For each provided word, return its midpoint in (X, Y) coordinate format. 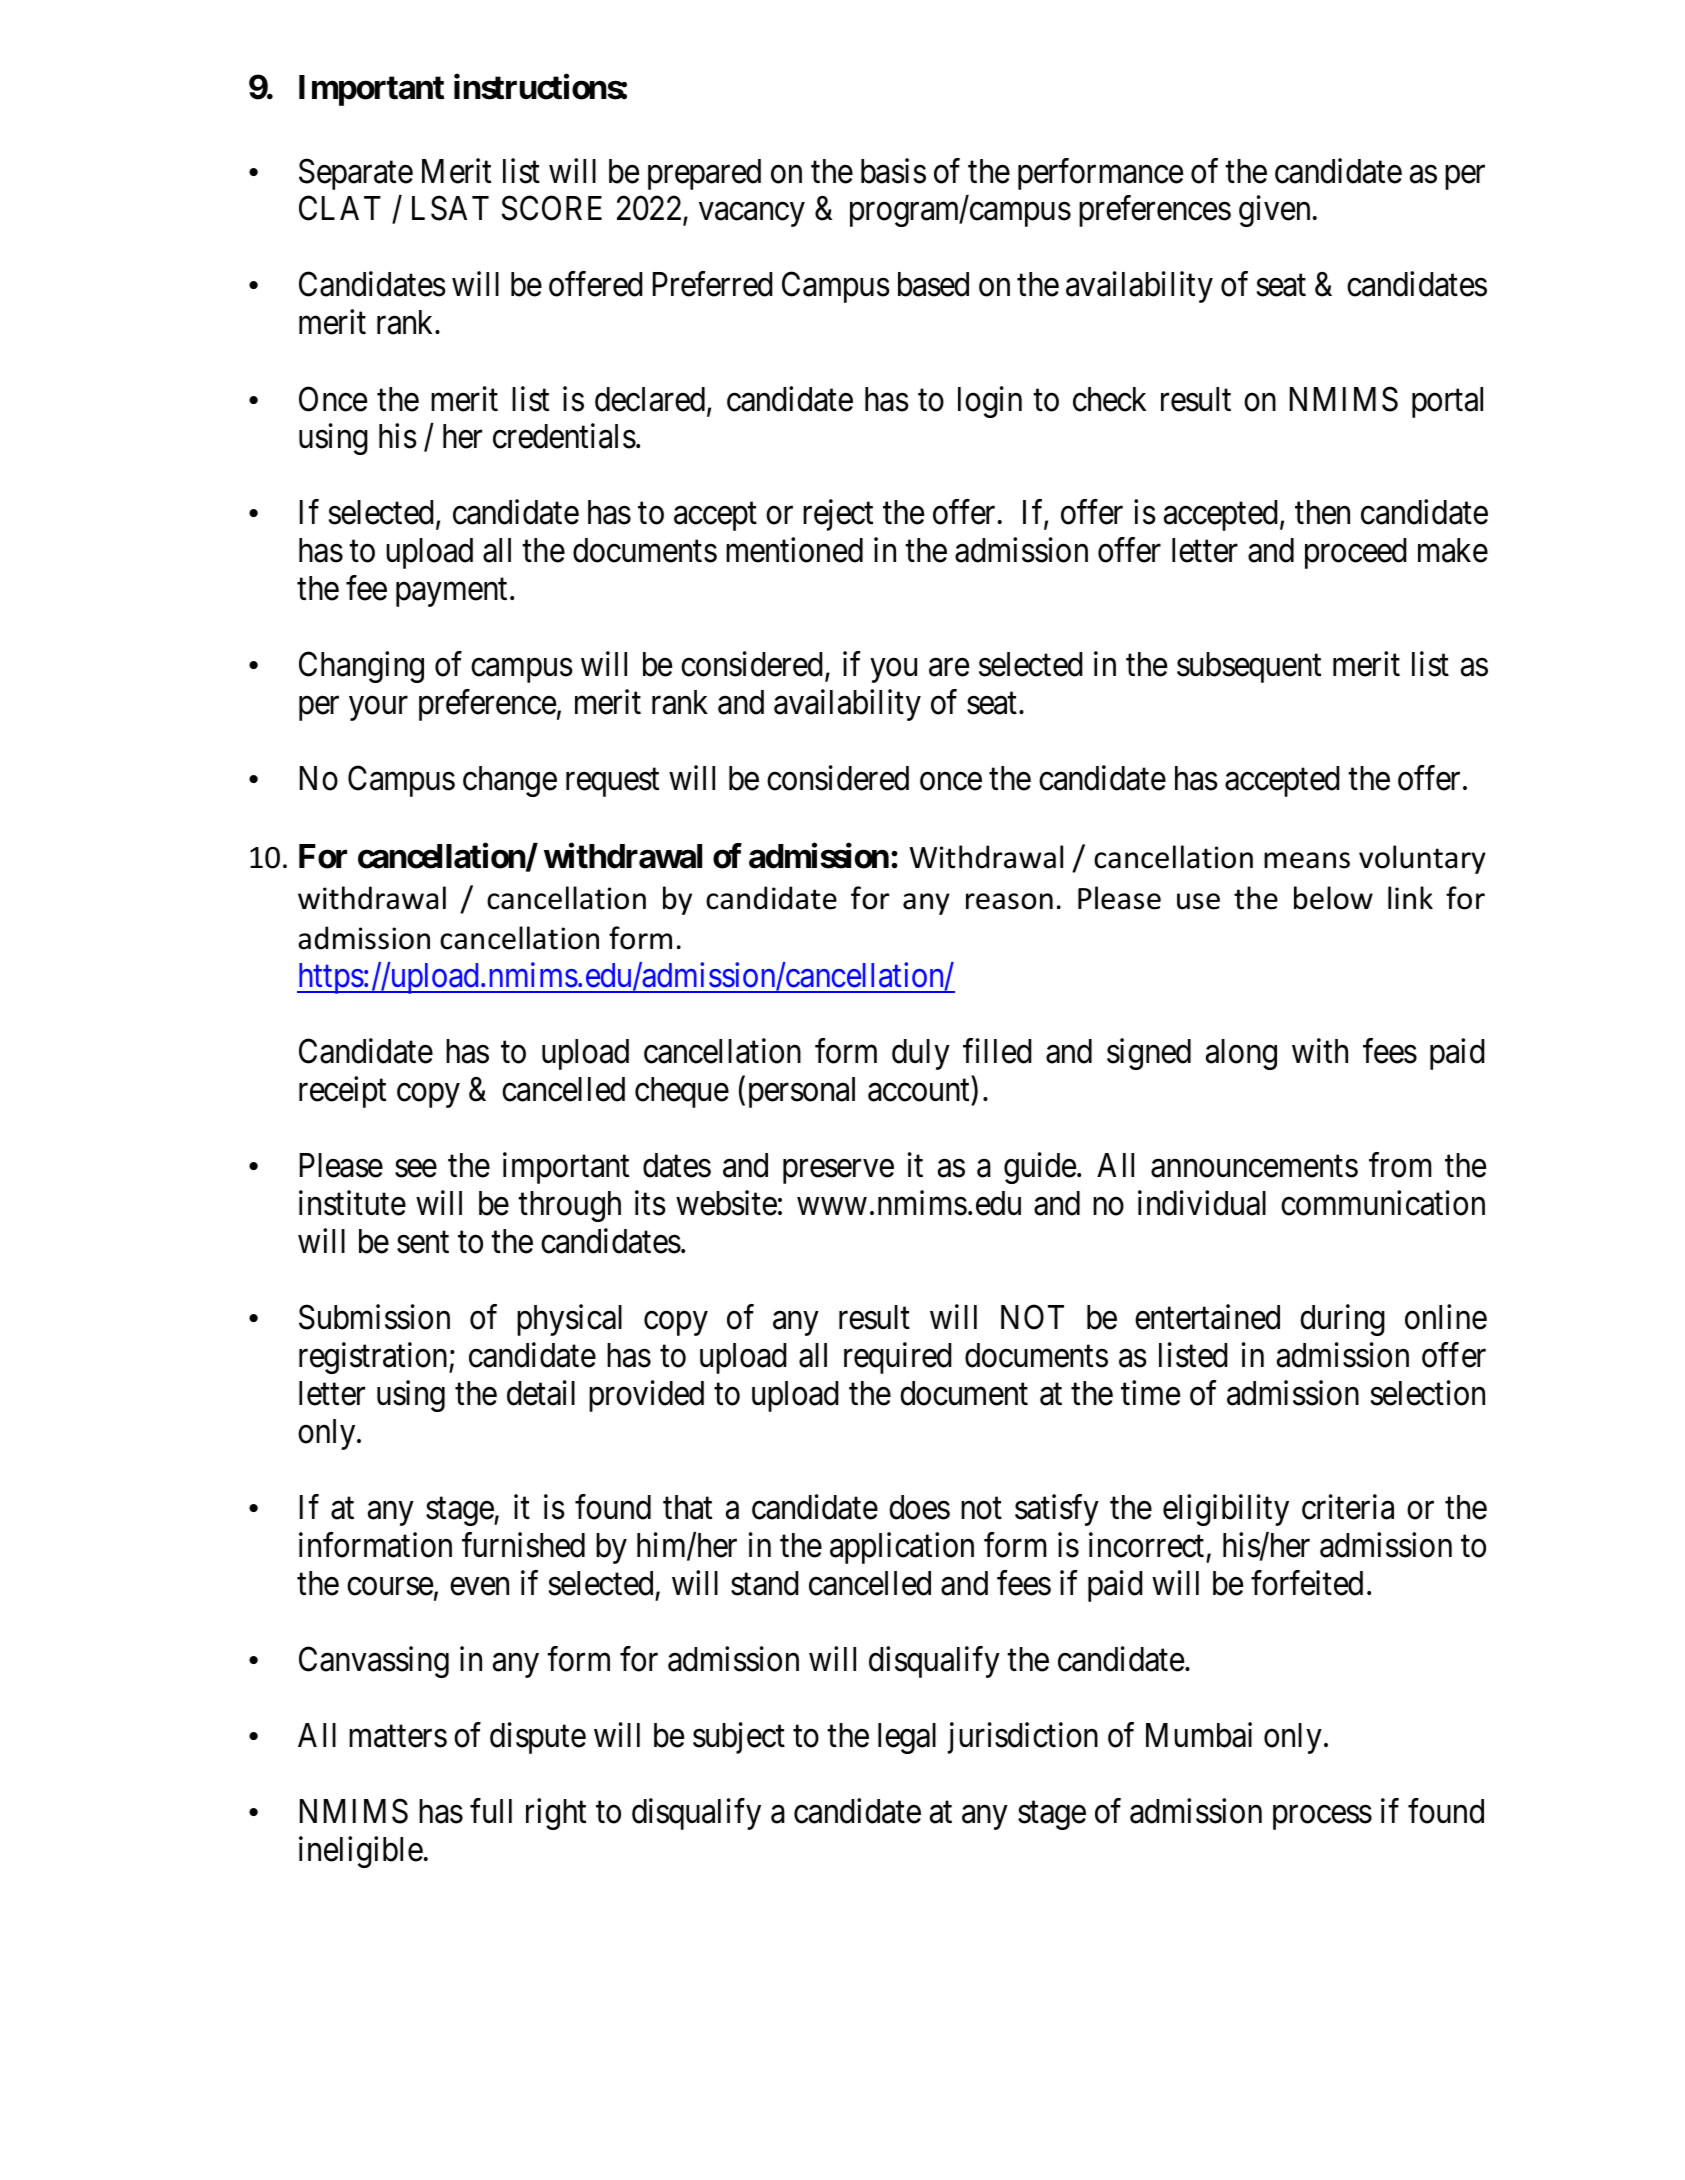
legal (907, 1738)
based (933, 284)
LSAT (450, 208)
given (1274, 211)
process (1322, 1818)
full (491, 1811)
